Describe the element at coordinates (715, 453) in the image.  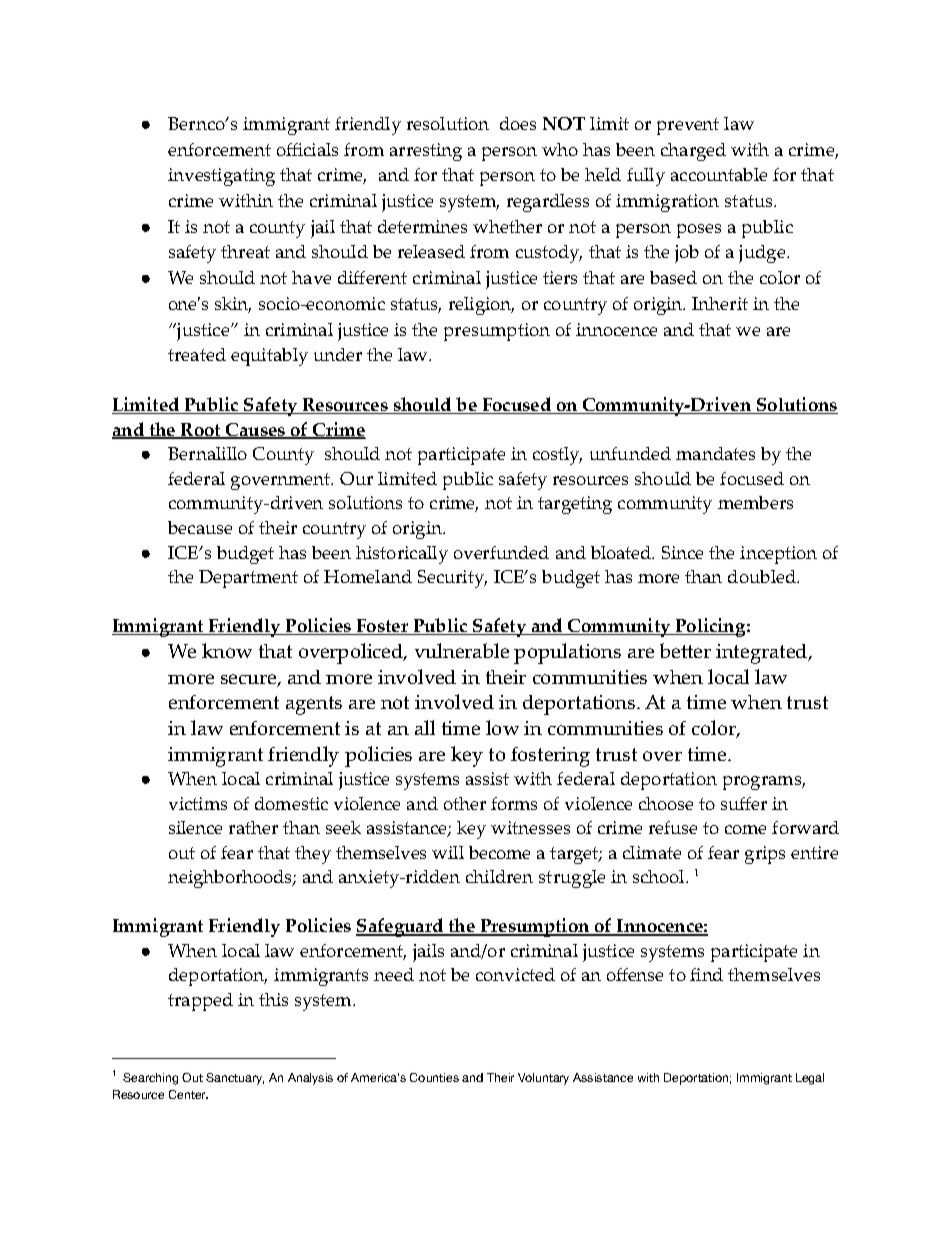
I see `mandates` at that location.
